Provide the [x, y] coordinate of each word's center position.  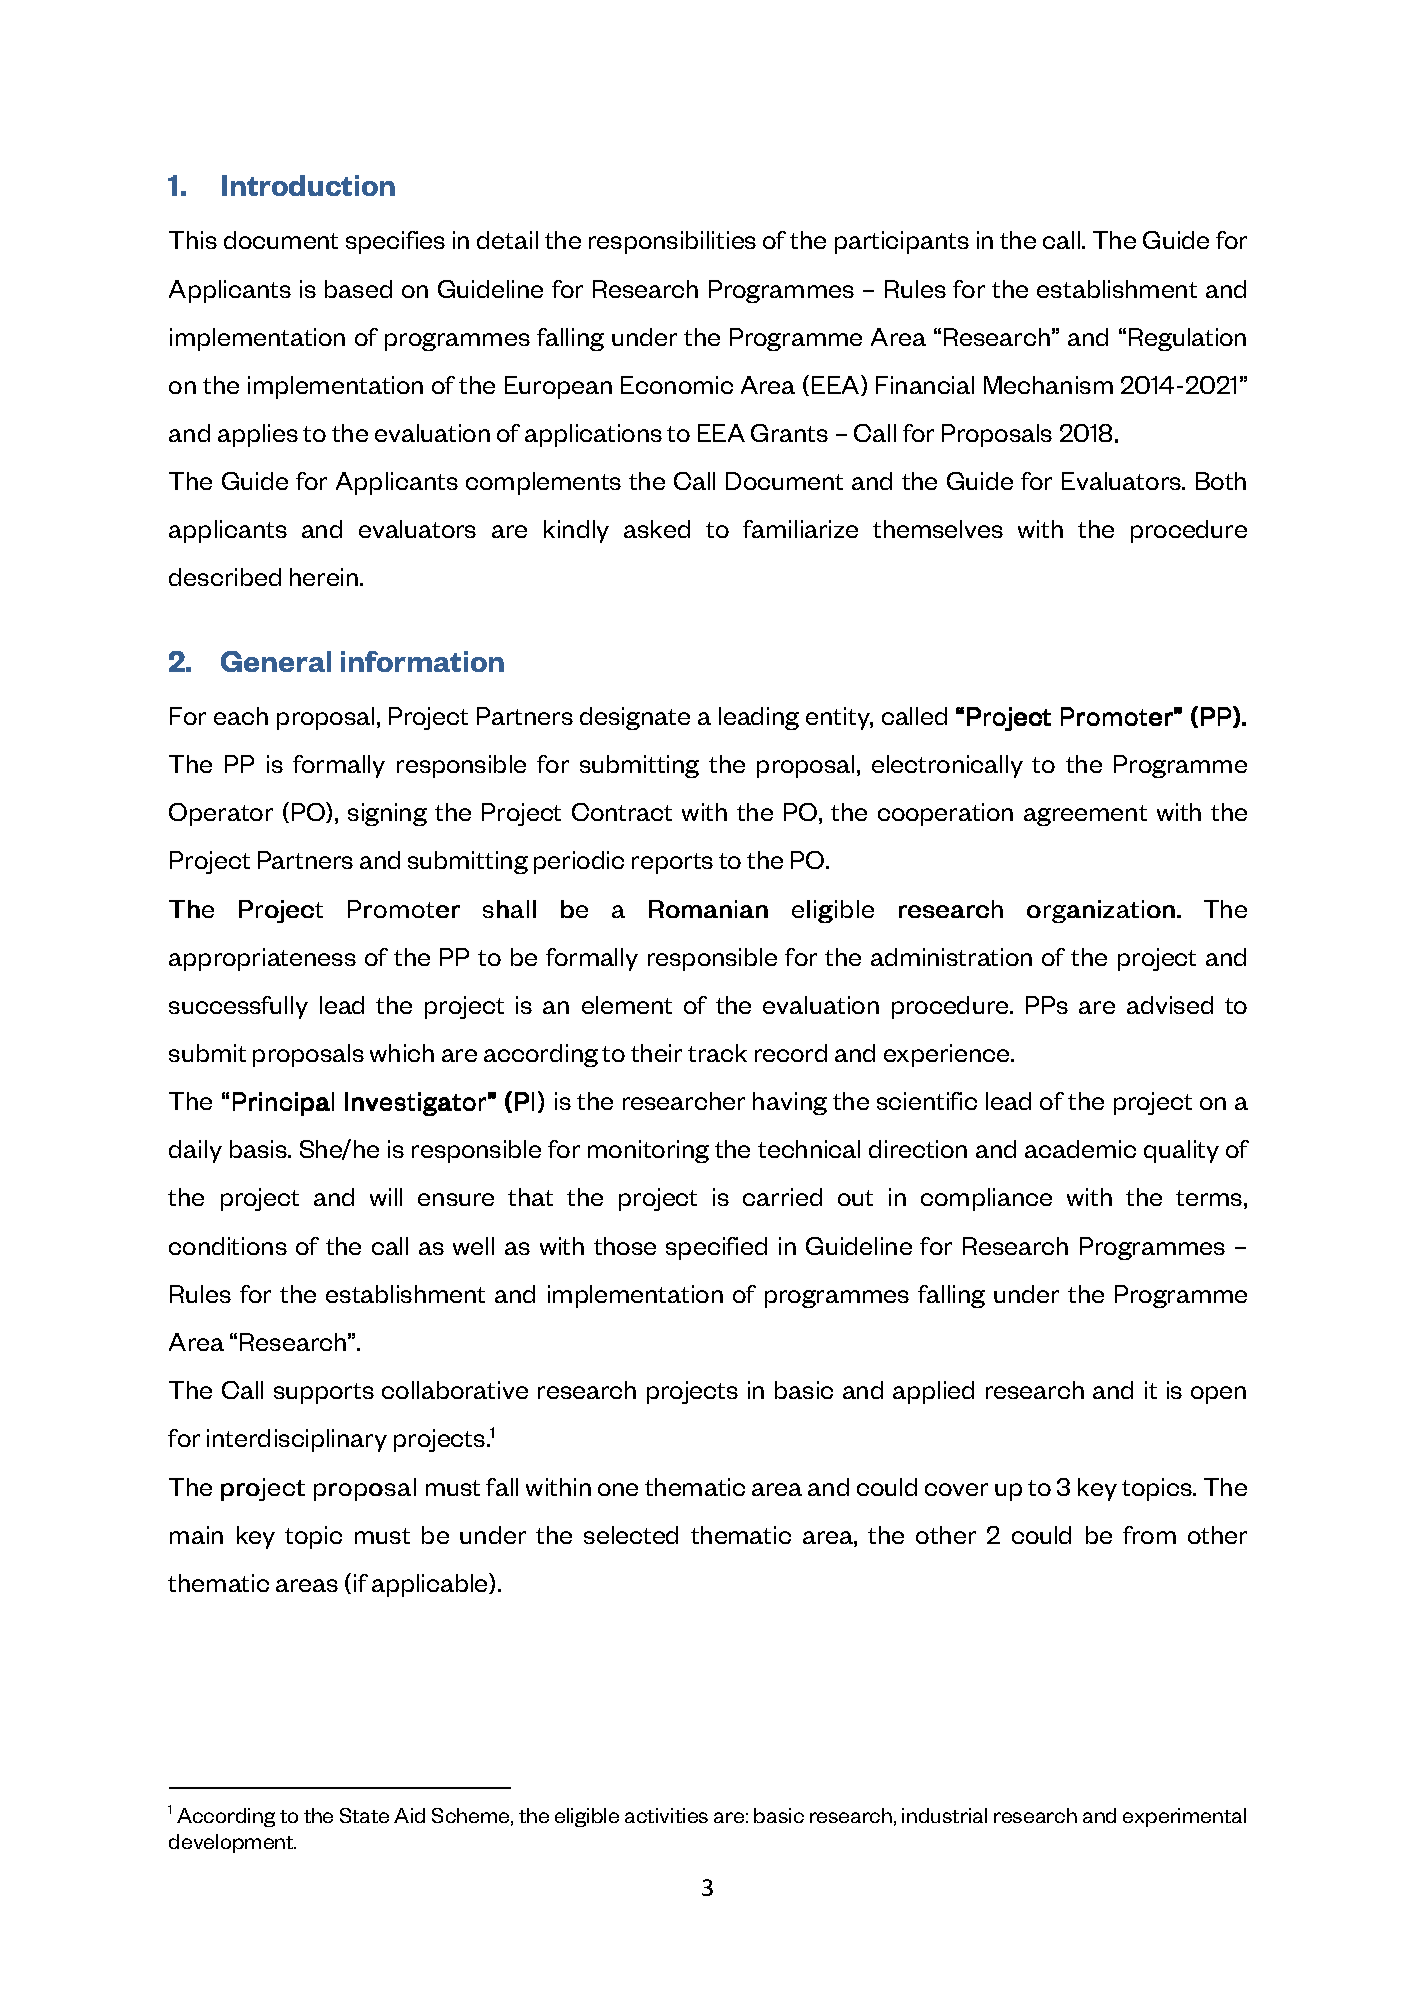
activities [666, 1815]
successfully [238, 1007]
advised [1170, 1005]
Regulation [1187, 339]
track [717, 1053]
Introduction [308, 185]
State [364, 1815]
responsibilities [672, 242]
